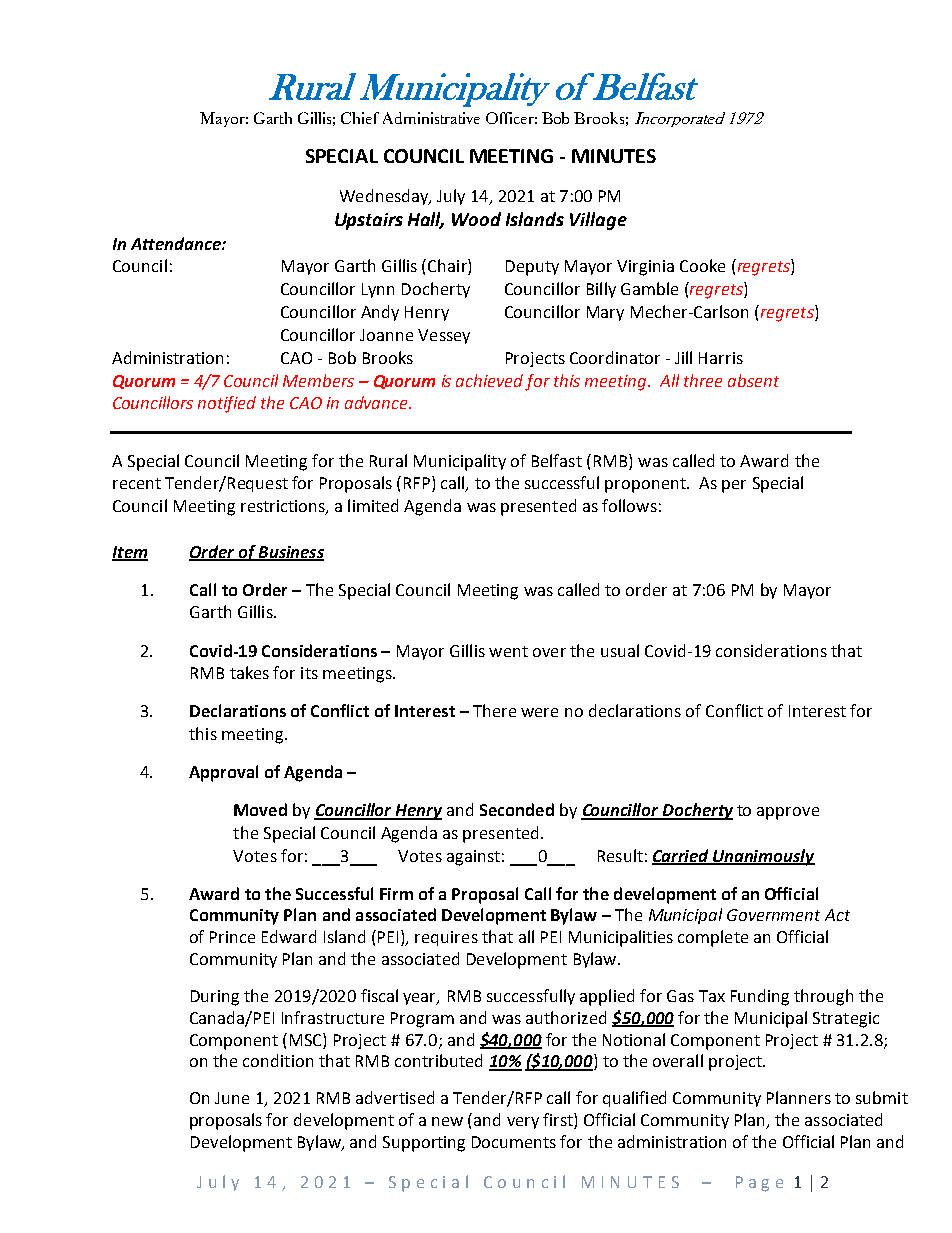 The image size is (952, 1233). I want to click on submit, so click(882, 1097).
